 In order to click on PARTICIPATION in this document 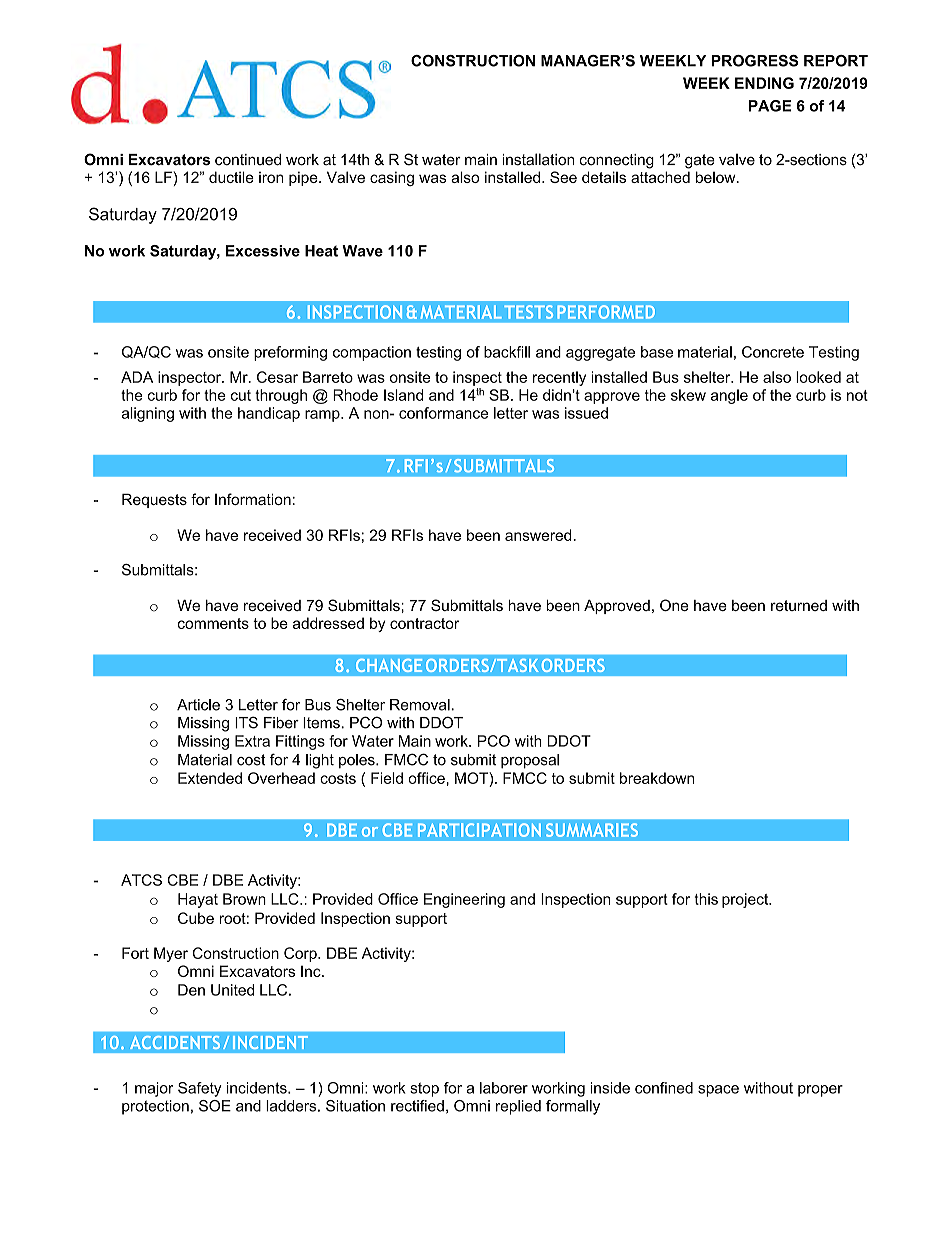, I will do `click(479, 830)`.
